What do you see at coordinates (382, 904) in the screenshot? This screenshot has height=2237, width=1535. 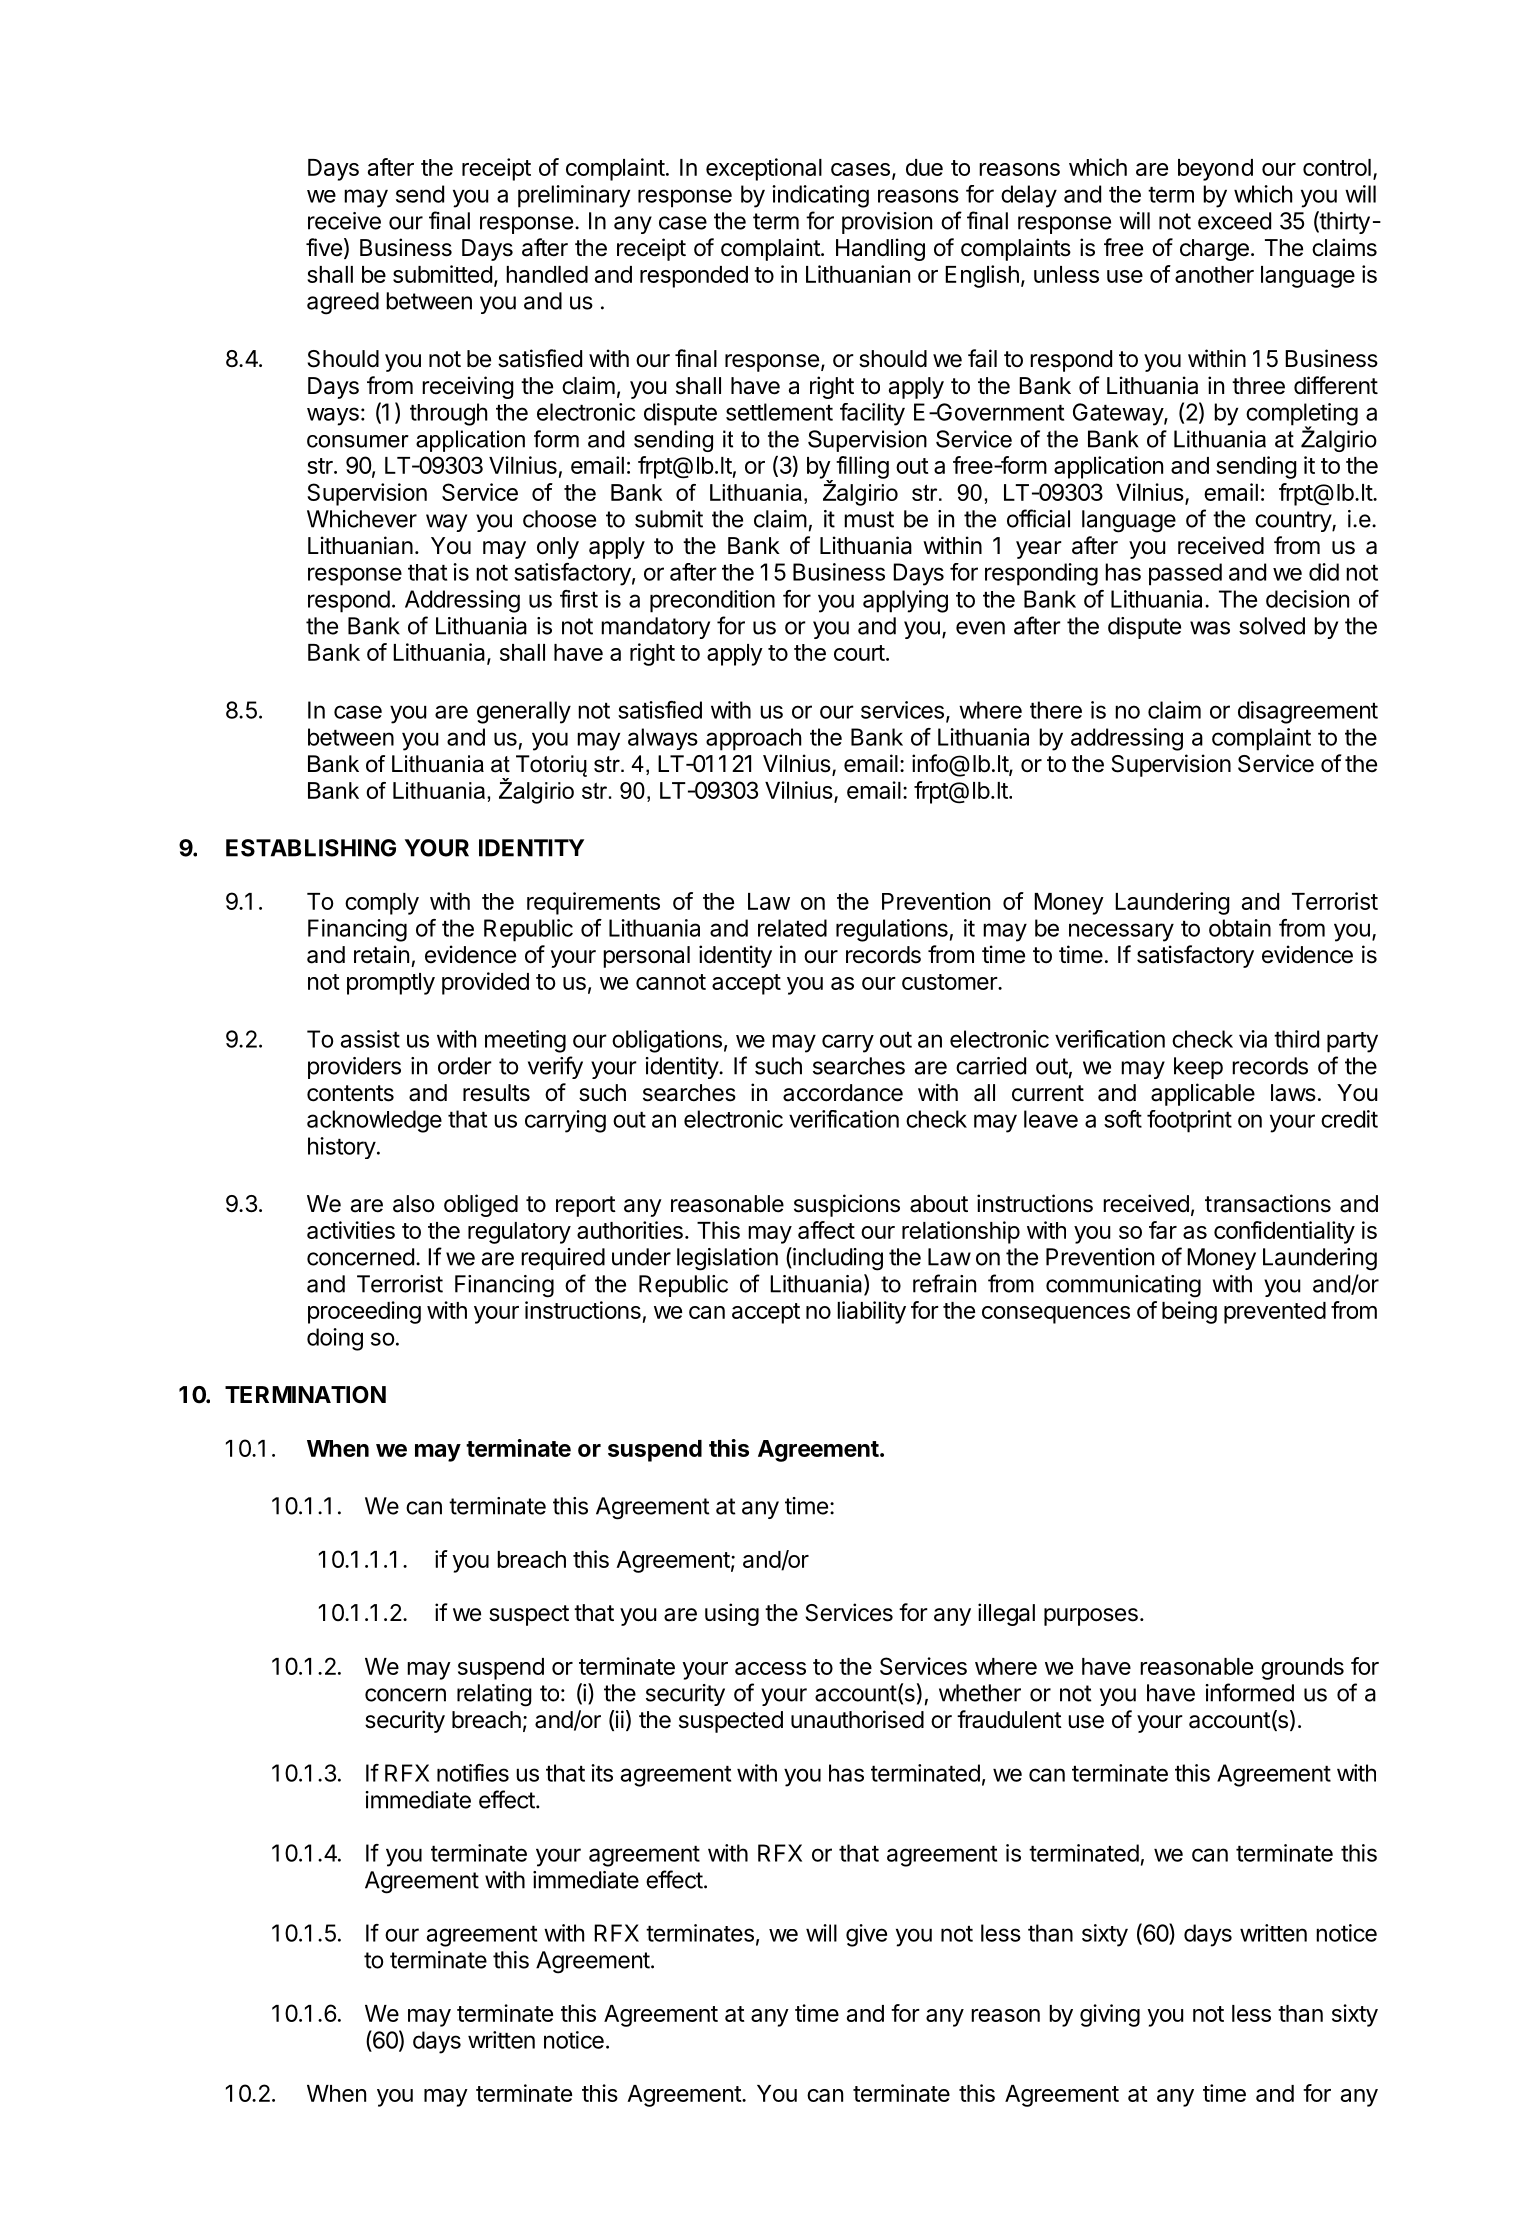 I see `comply` at bounding box center [382, 904].
